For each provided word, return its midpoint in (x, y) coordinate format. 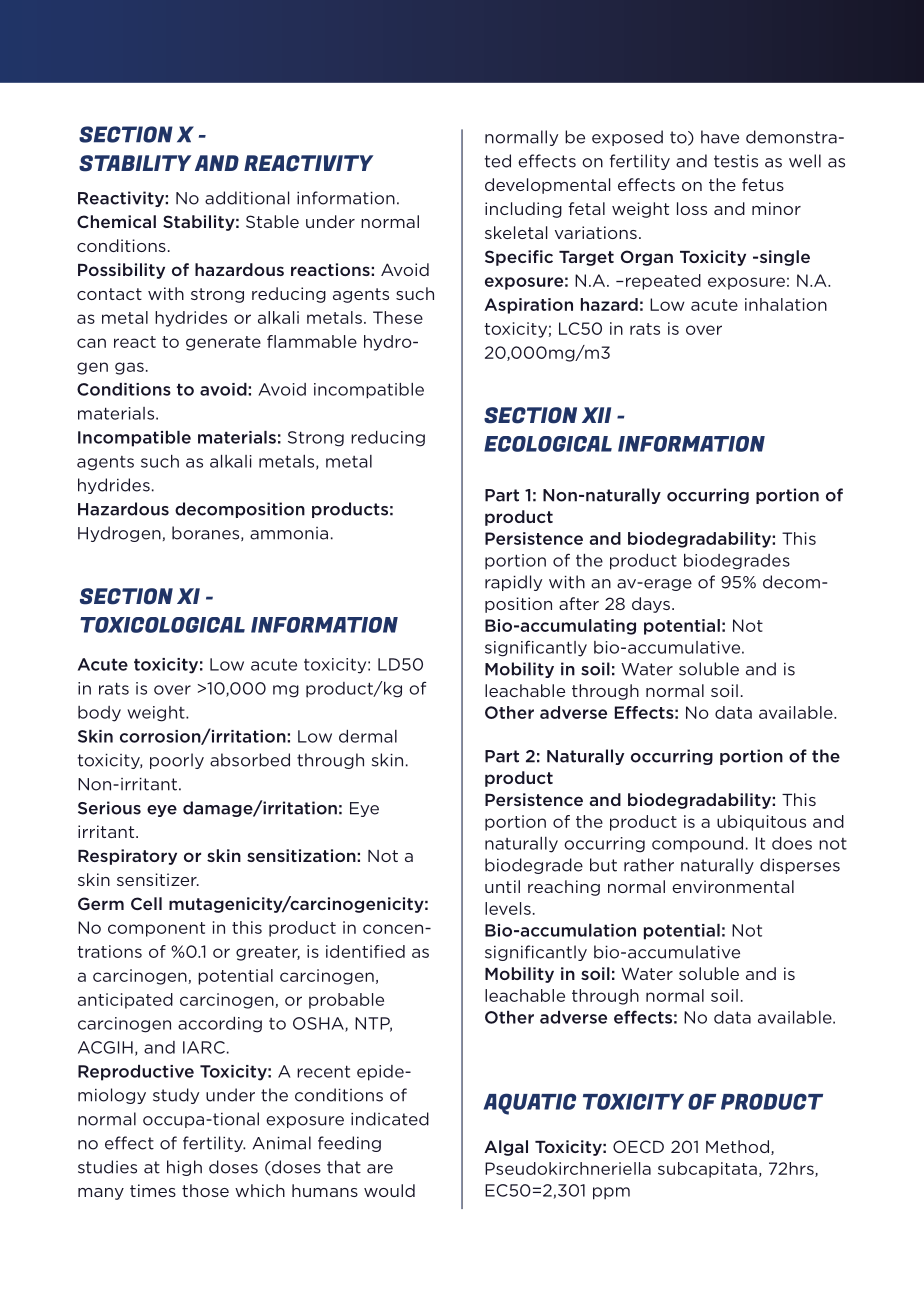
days (651, 605)
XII (596, 415)
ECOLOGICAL (548, 444)
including (523, 210)
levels (508, 908)
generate (223, 343)
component (156, 929)
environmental (733, 886)
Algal (506, 1148)
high (184, 1168)
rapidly (513, 583)
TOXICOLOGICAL (162, 625)
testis (736, 161)
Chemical (116, 221)
